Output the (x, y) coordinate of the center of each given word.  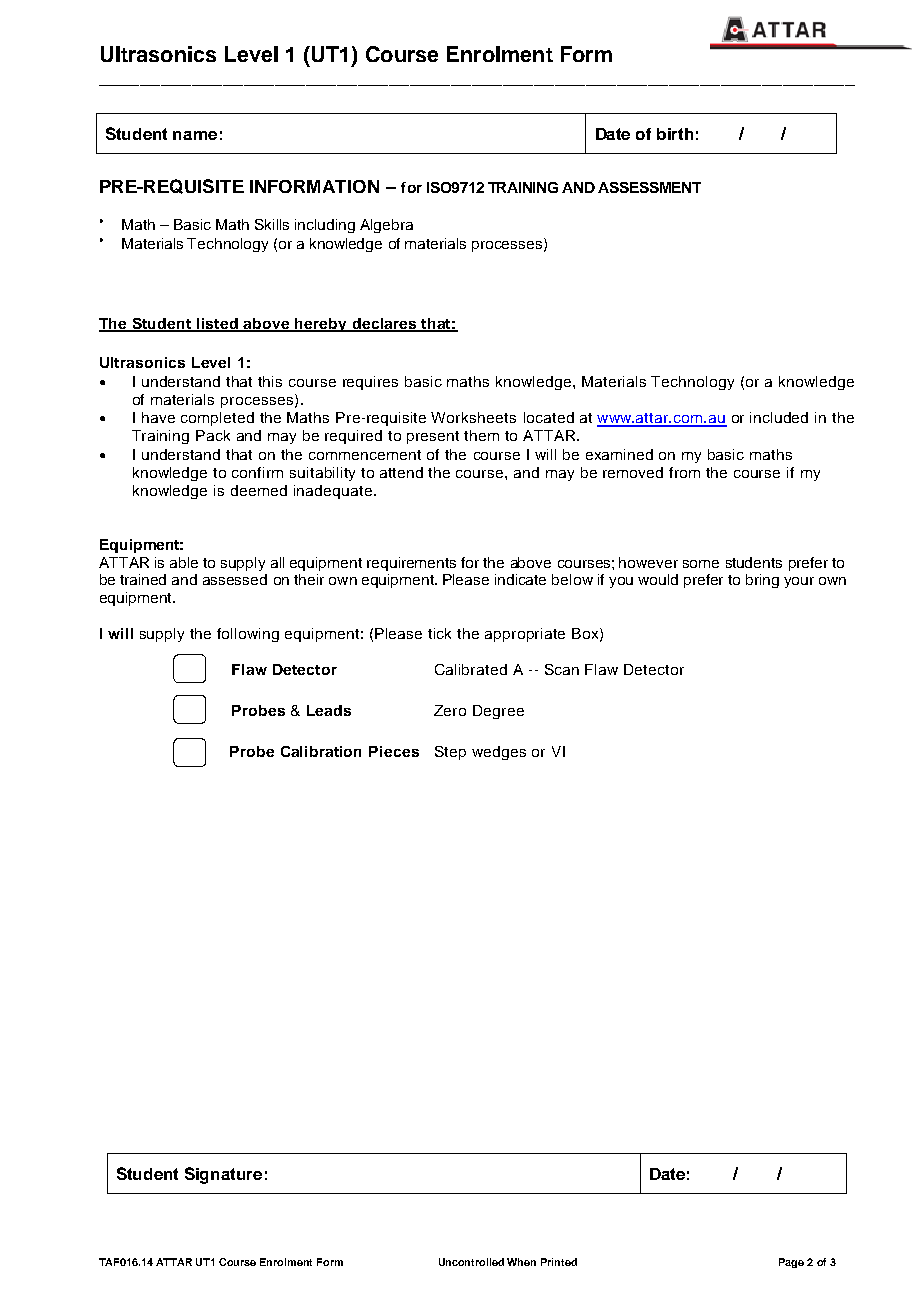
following (248, 635)
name (195, 135)
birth (675, 134)
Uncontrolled (471, 1262)
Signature (223, 1175)
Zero (450, 710)
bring (762, 581)
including (325, 226)
